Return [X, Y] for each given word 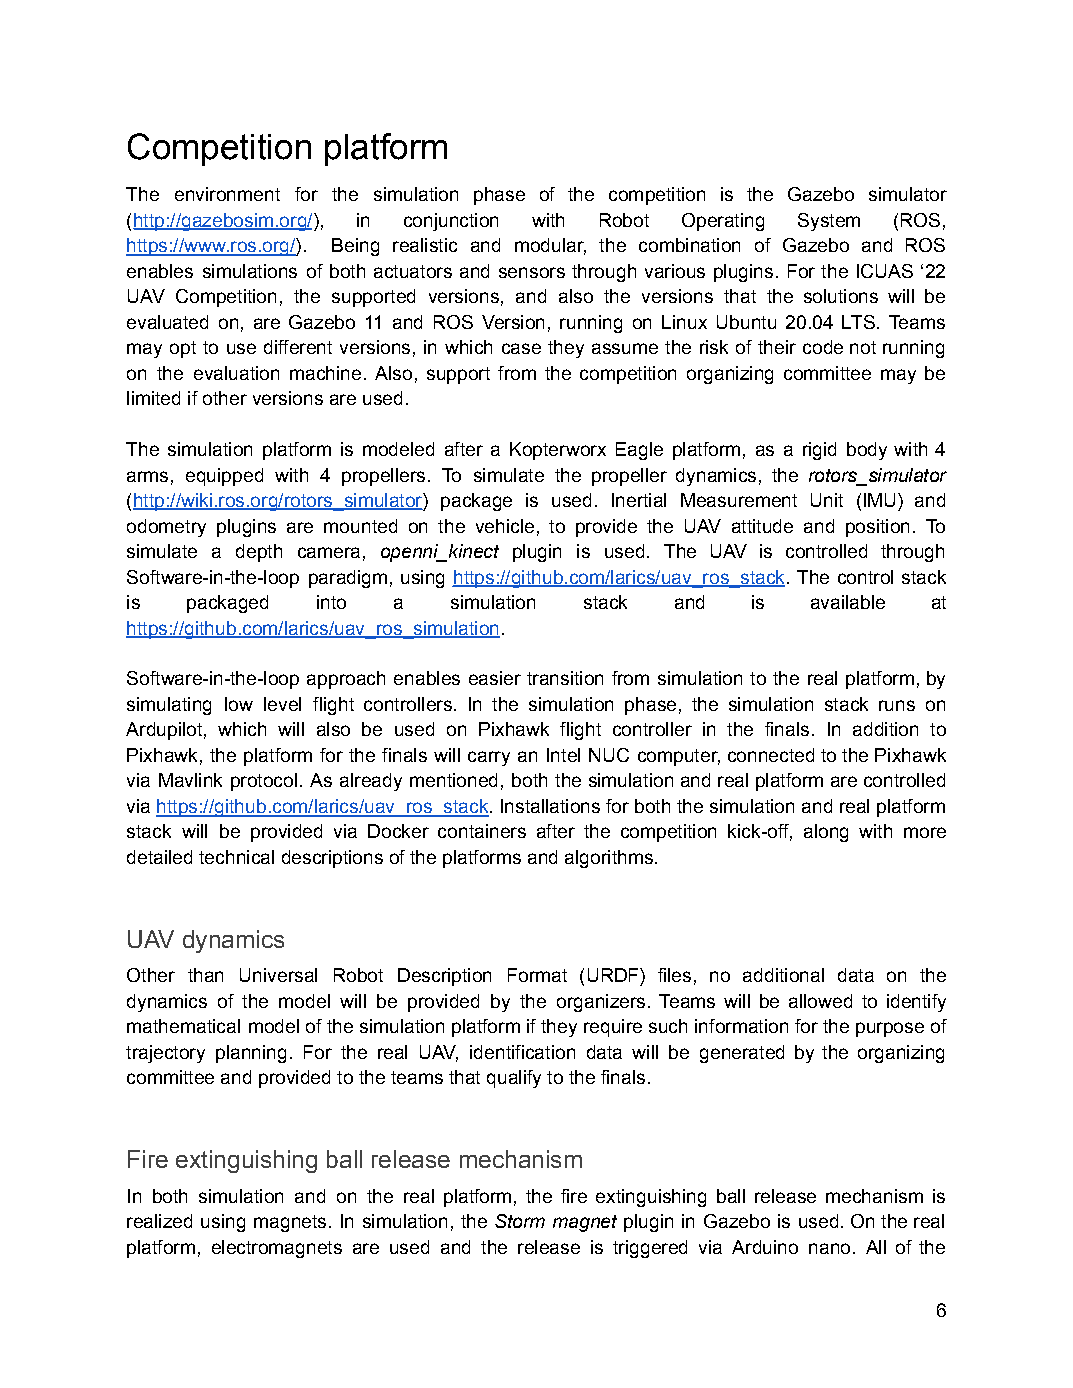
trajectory [165, 1054]
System [829, 222]
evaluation [236, 373]
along [826, 833]
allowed [820, 1001]
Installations [550, 806]
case [521, 348]
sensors [532, 272]
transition [565, 678]
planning [251, 1054]
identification [522, 1052]
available [848, 602]
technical [236, 857]
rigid [819, 451]
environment [227, 194]
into [331, 602]
